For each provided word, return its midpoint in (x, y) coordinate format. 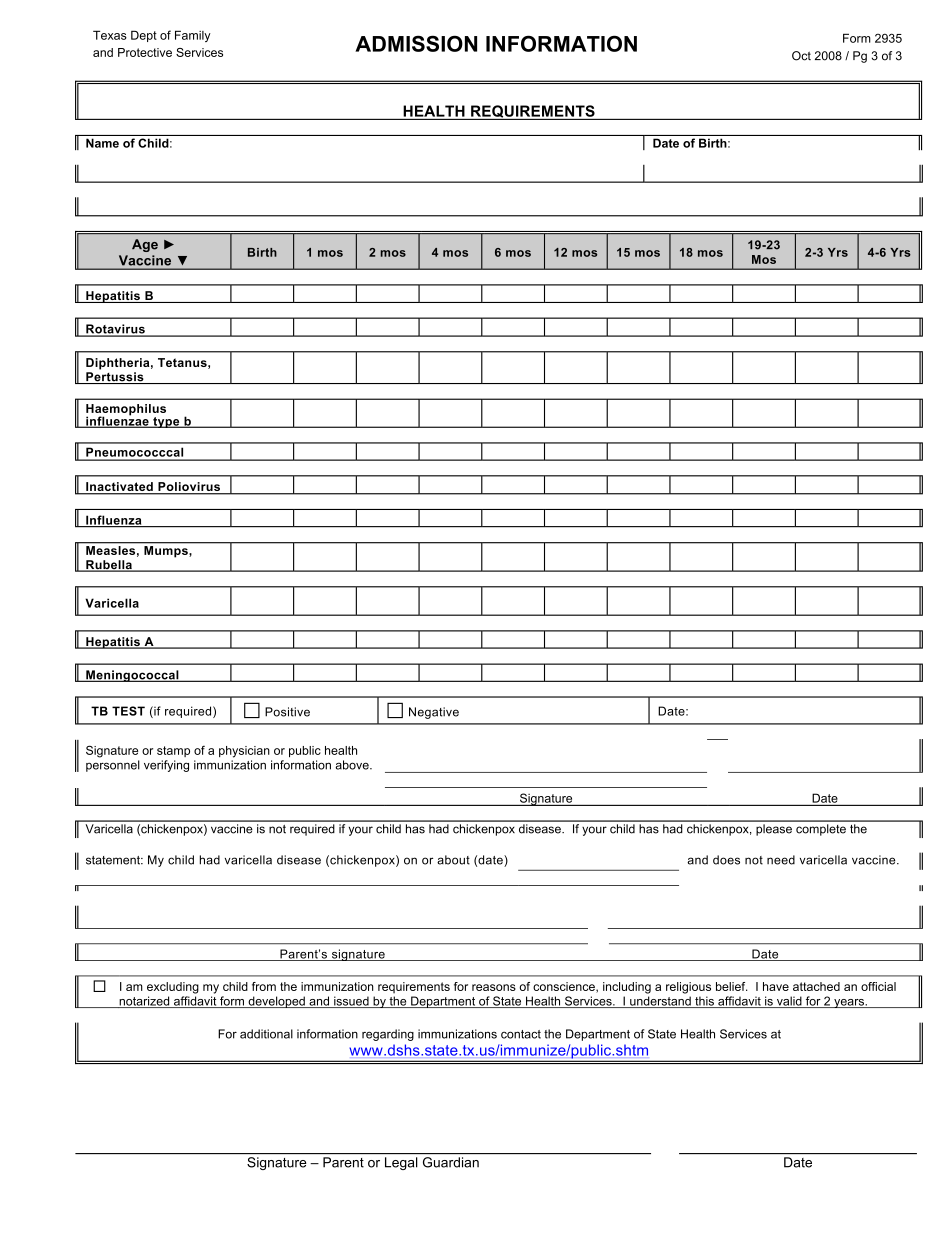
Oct (801, 56)
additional (266, 1034)
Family (193, 36)
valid (789, 1002)
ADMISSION (416, 43)
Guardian (451, 1162)
